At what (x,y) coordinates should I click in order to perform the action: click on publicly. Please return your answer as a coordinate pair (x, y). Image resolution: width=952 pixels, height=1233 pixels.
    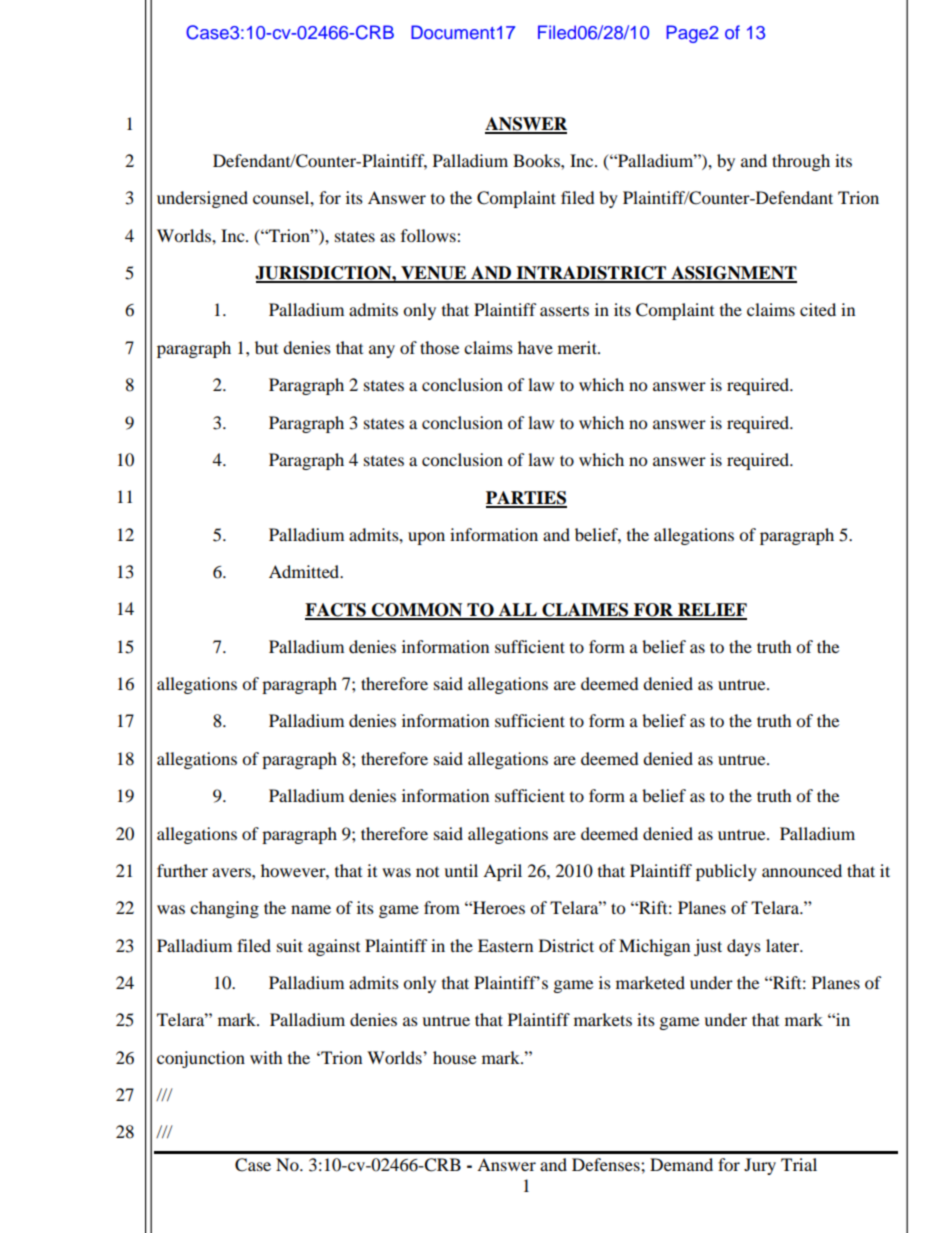
    Looking at the image, I should click on (726, 872).
